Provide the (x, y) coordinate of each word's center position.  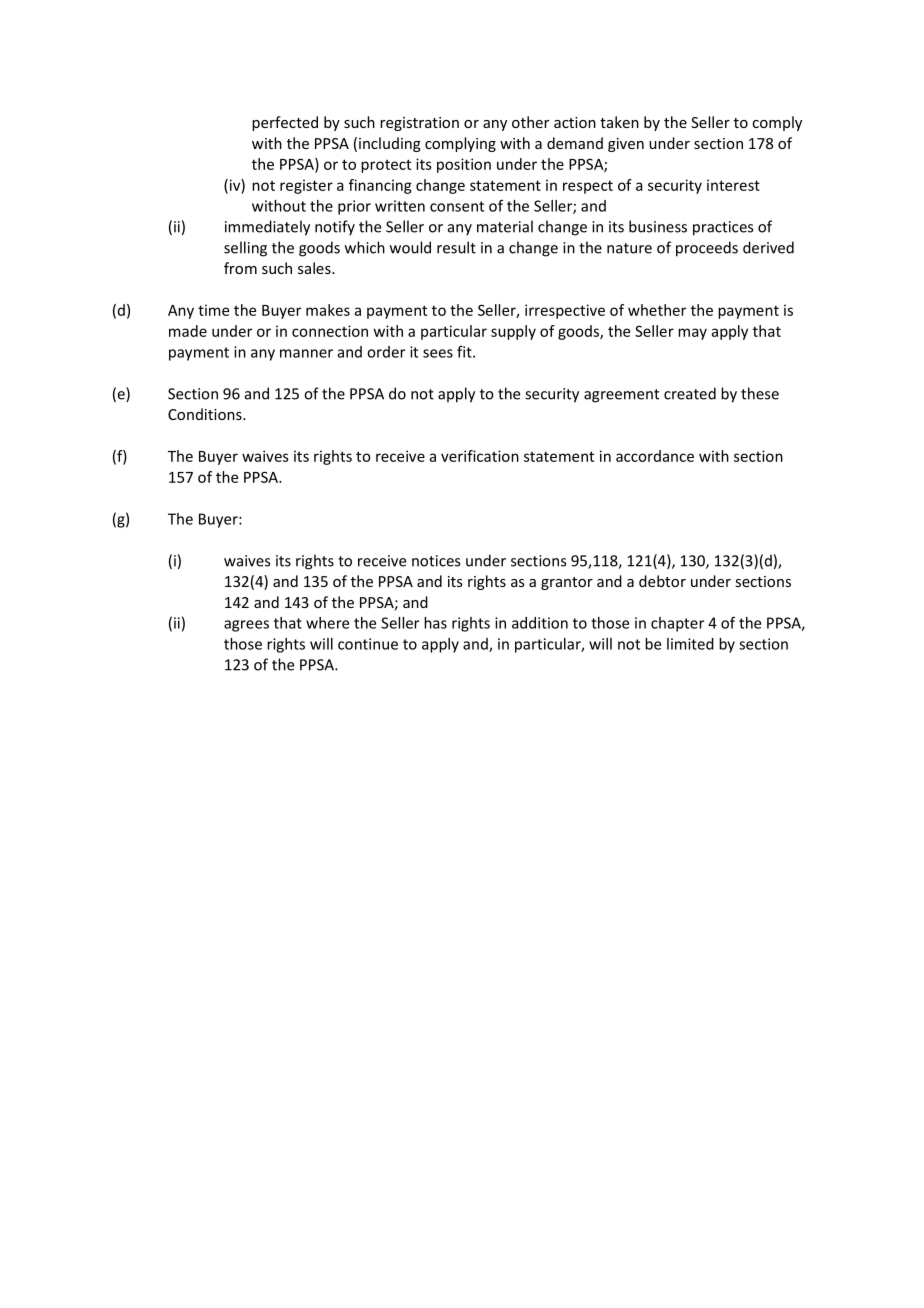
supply (513, 332)
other (530, 122)
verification (480, 456)
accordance (655, 456)
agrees (246, 626)
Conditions (206, 414)
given (626, 145)
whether (657, 310)
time (213, 310)
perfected (285, 123)
